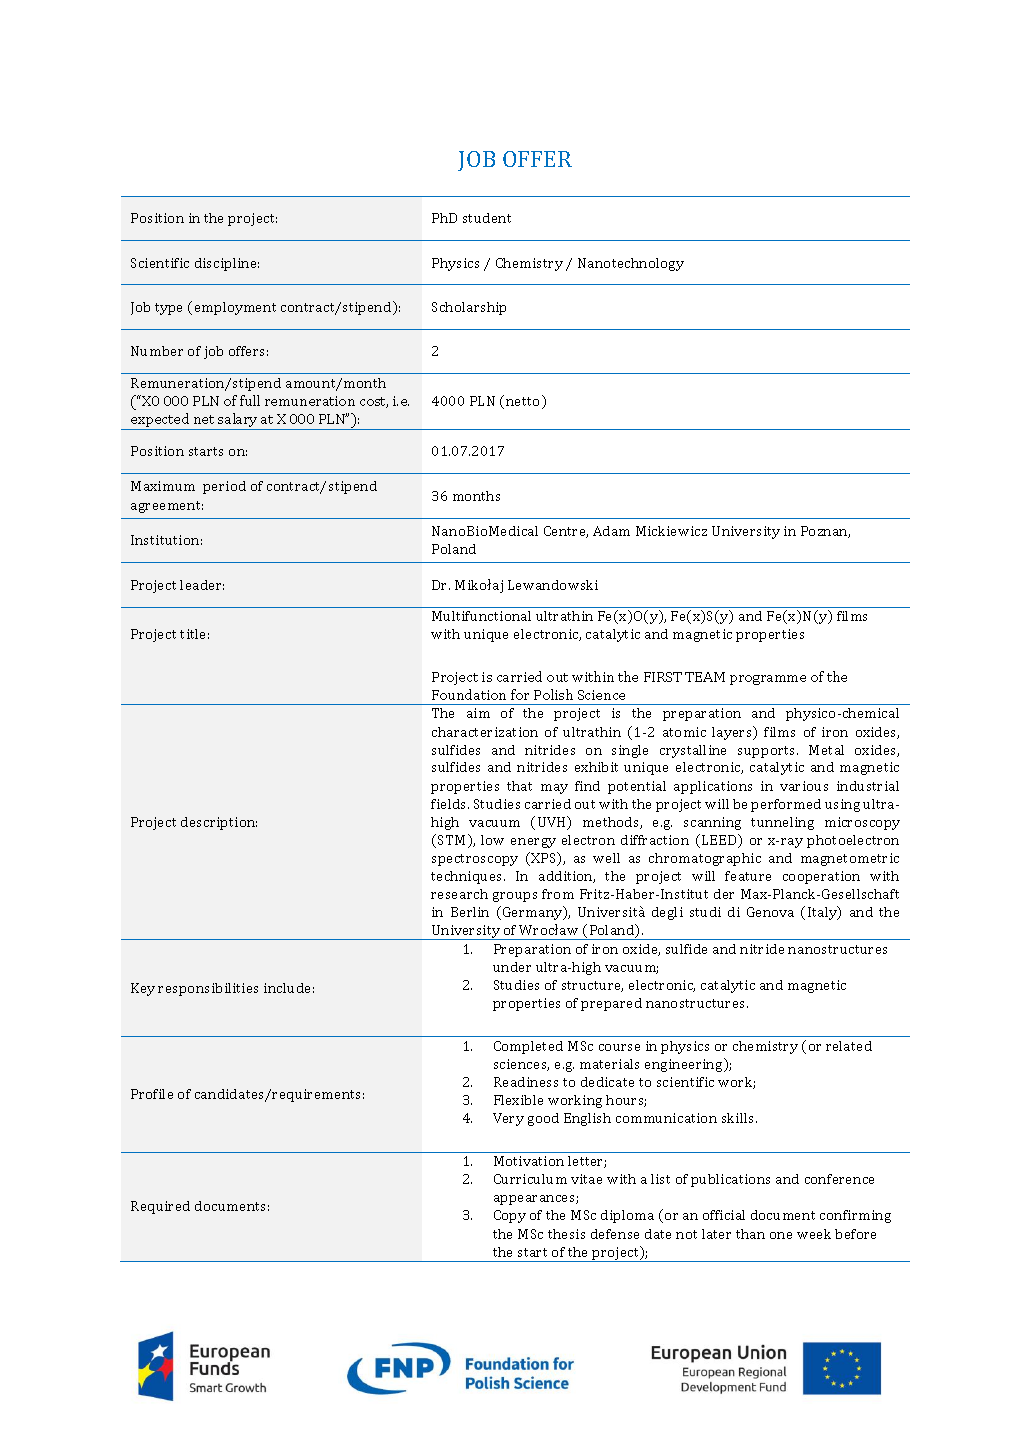 The image size is (1019, 1441). I want to click on Required, so click(160, 1207).
